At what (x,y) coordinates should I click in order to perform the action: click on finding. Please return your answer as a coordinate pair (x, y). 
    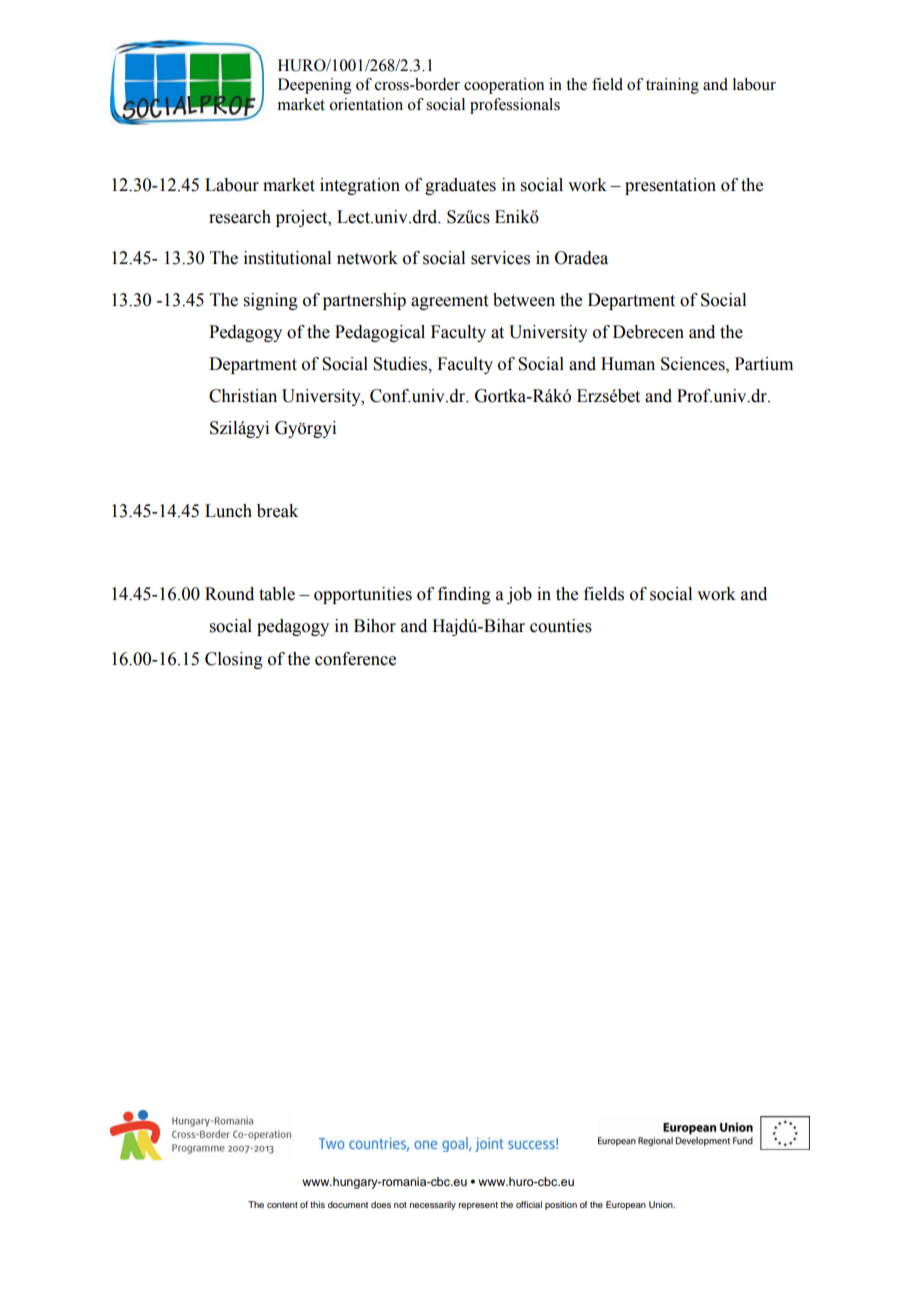
    Looking at the image, I should click on (464, 595).
